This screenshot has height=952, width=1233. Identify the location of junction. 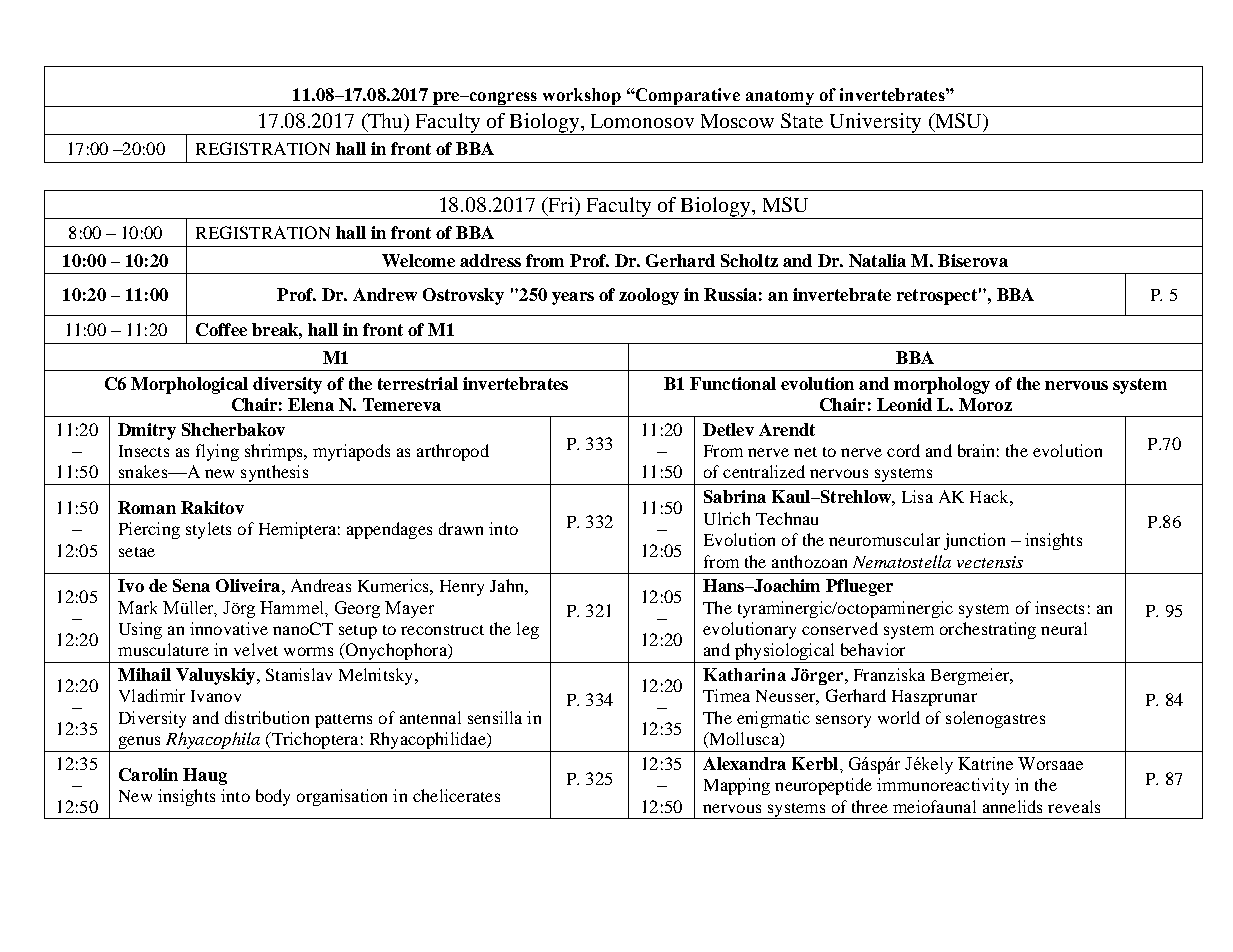
(974, 541).
